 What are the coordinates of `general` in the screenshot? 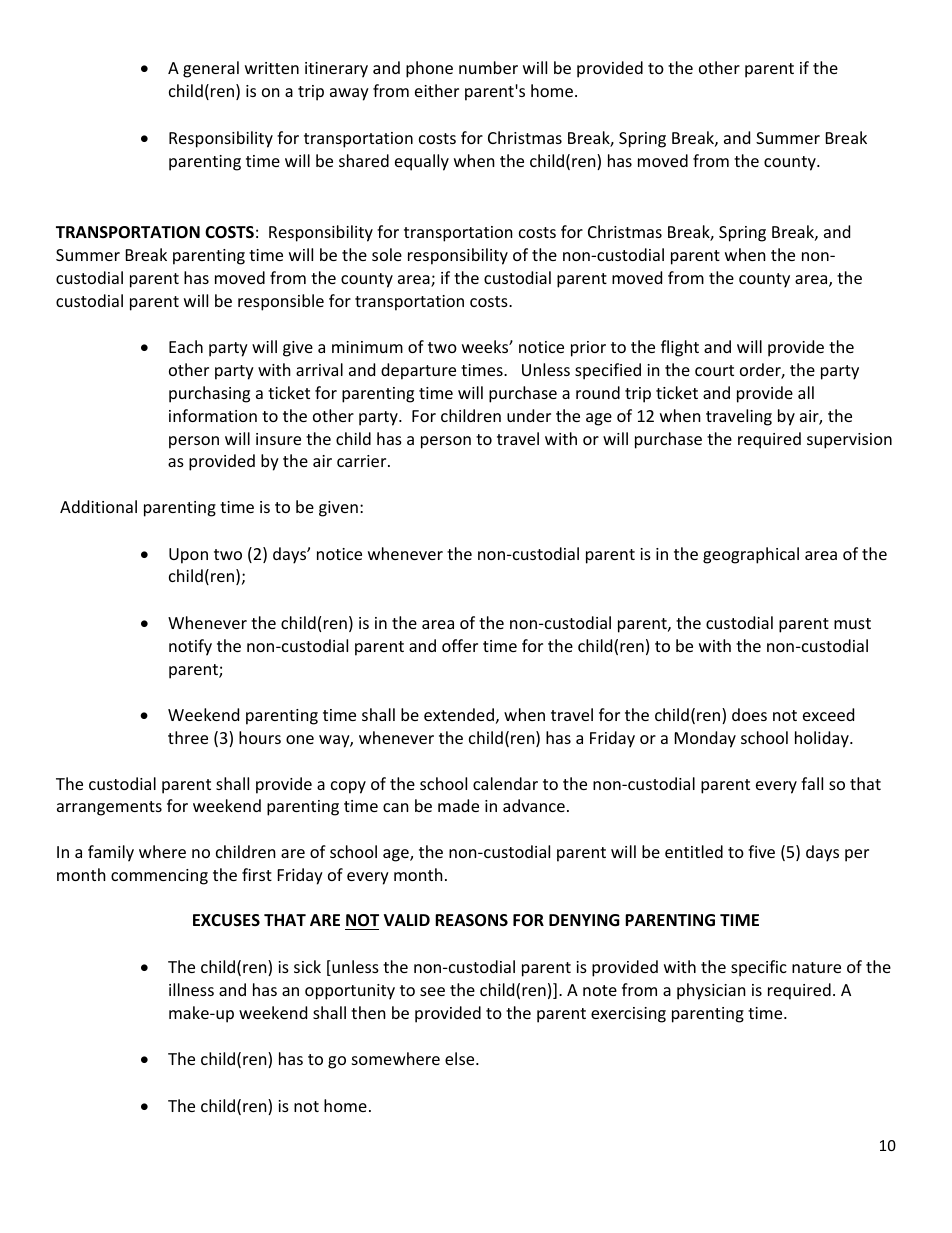 It's located at (211, 69).
